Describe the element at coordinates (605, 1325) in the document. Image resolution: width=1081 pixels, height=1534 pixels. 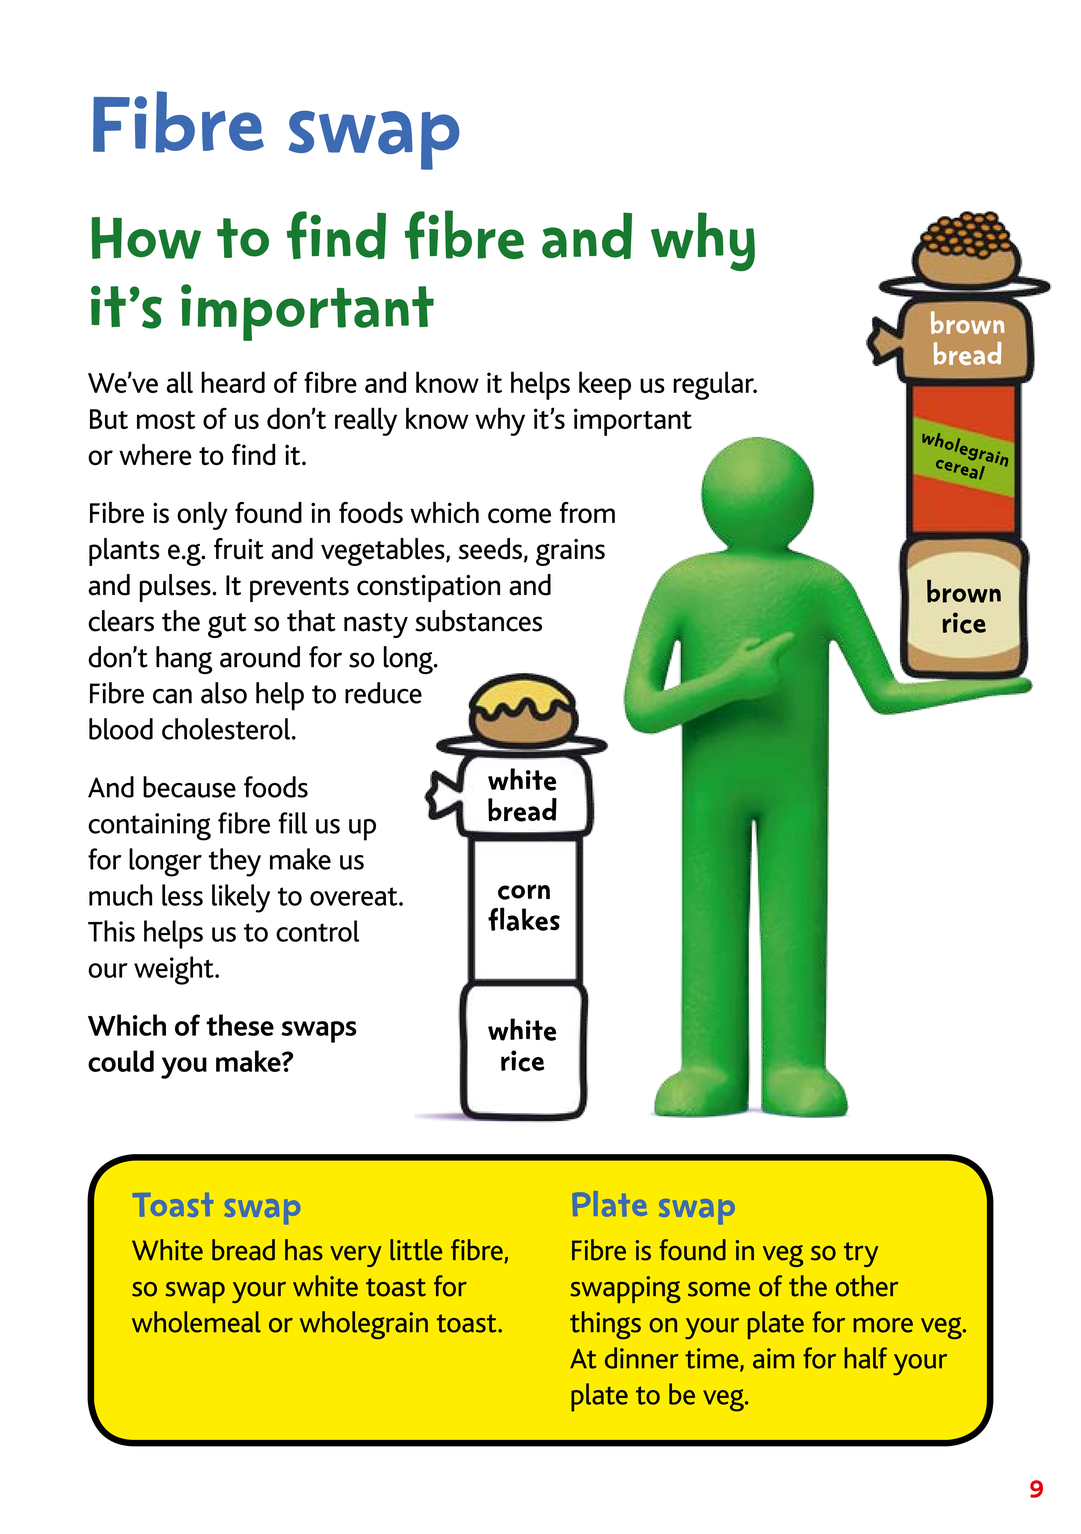
I see `things` at that location.
